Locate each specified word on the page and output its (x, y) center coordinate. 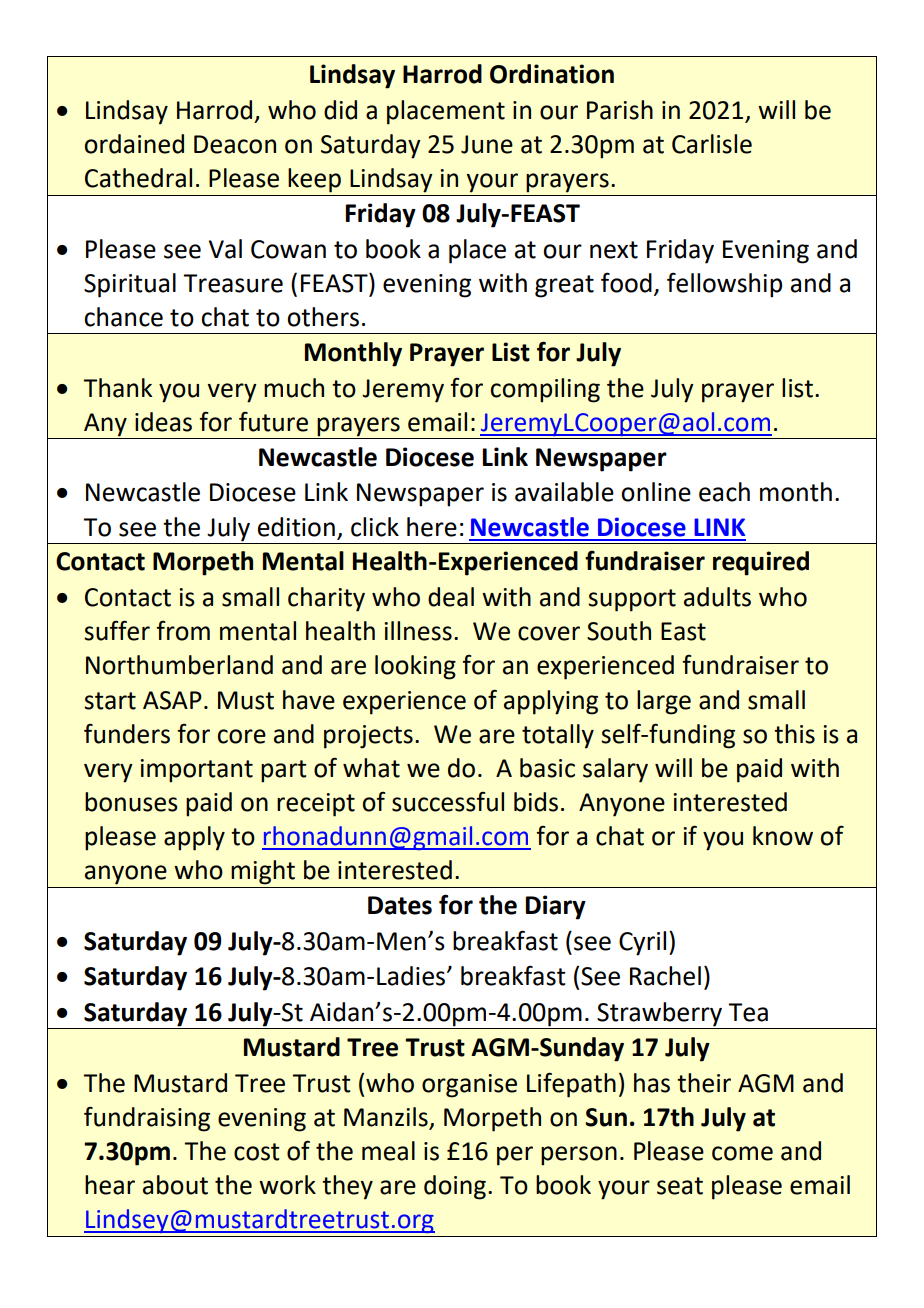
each (724, 492)
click (375, 527)
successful (448, 802)
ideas (163, 422)
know (783, 836)
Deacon (235, 144)
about (175, 1185)
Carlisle (712, 144)
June (487, 144)
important (196, 771)
